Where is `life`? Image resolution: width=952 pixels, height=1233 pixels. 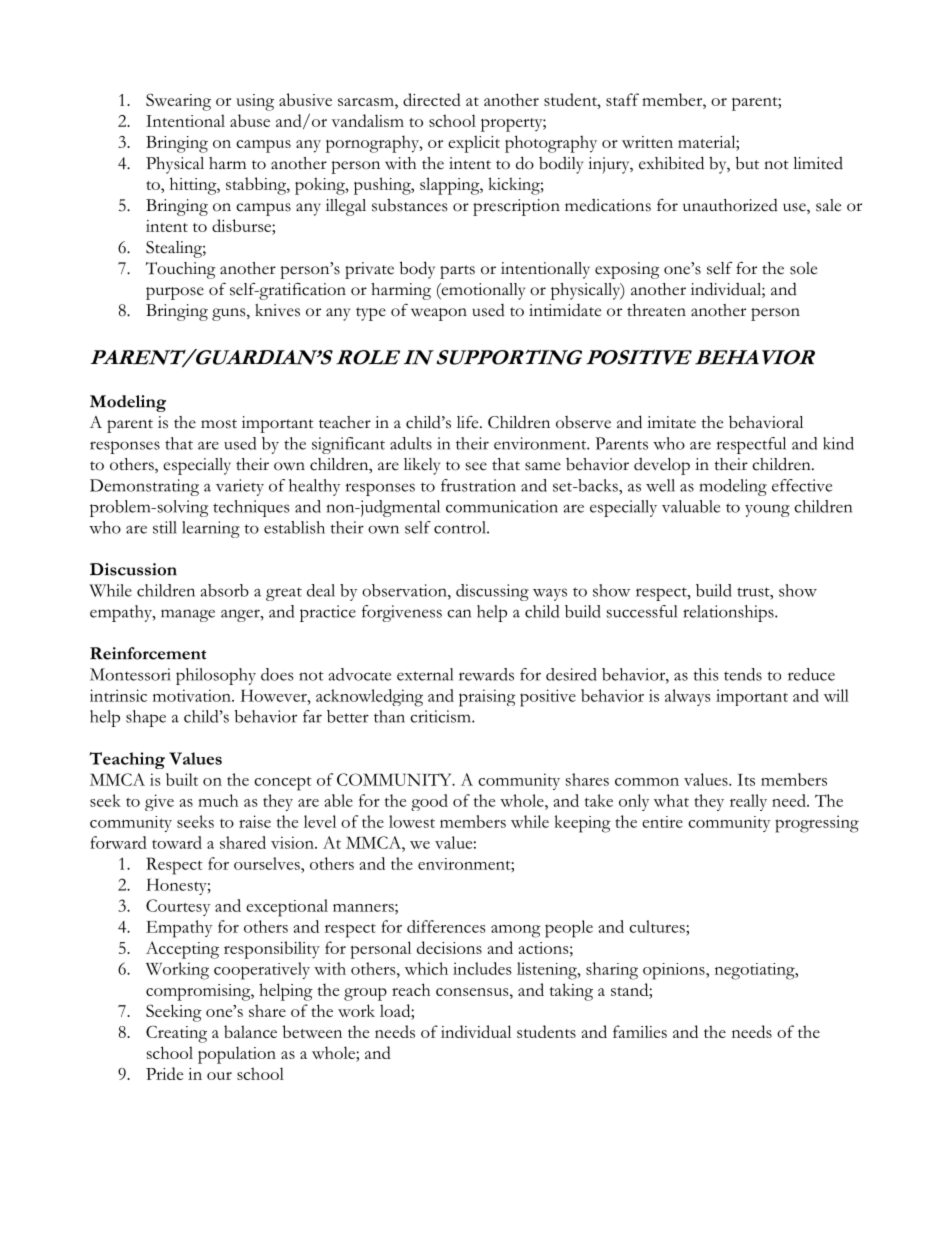 life is located at coordinates (469, 422).
